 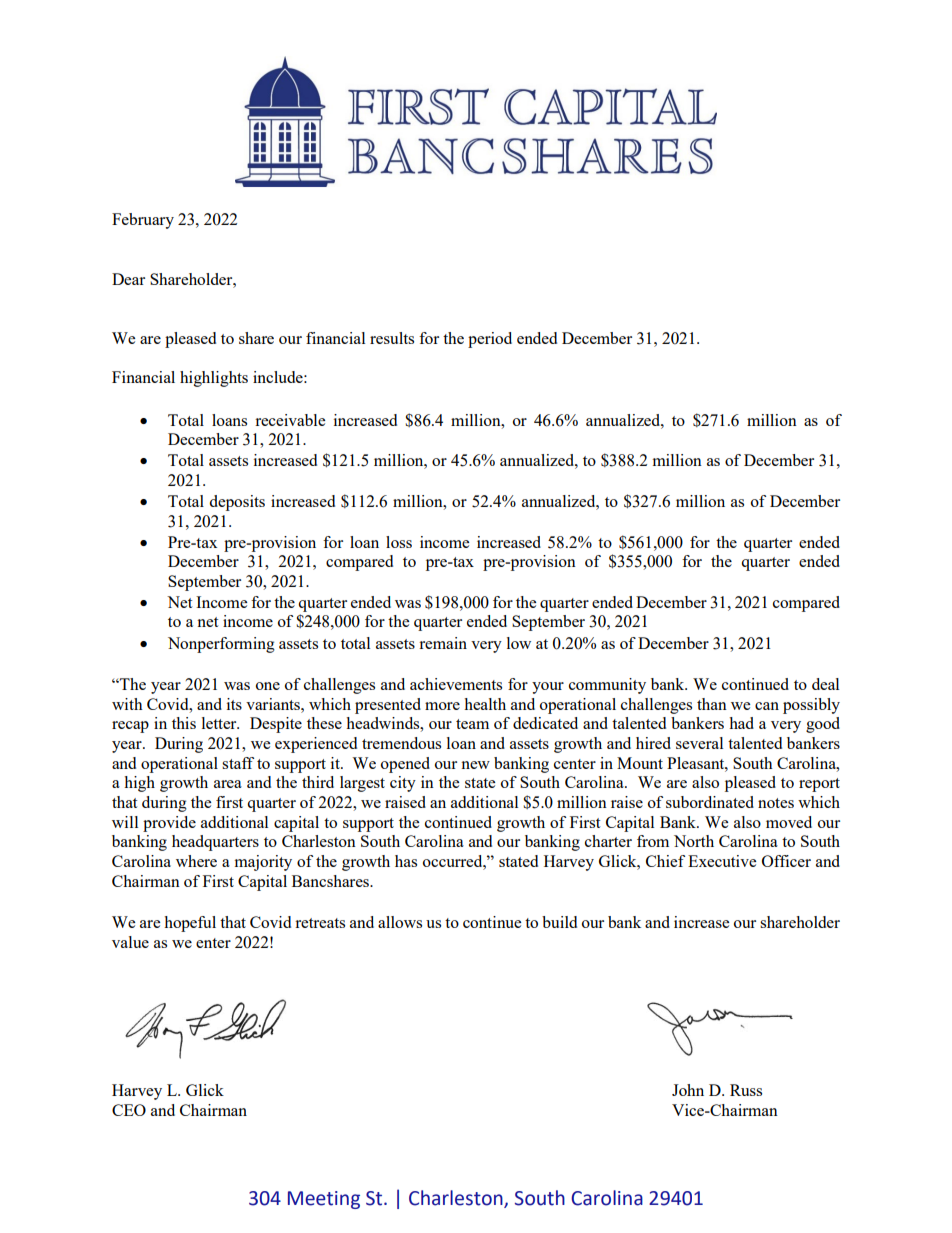 I want to click on health, so click(x=485, y=704).
